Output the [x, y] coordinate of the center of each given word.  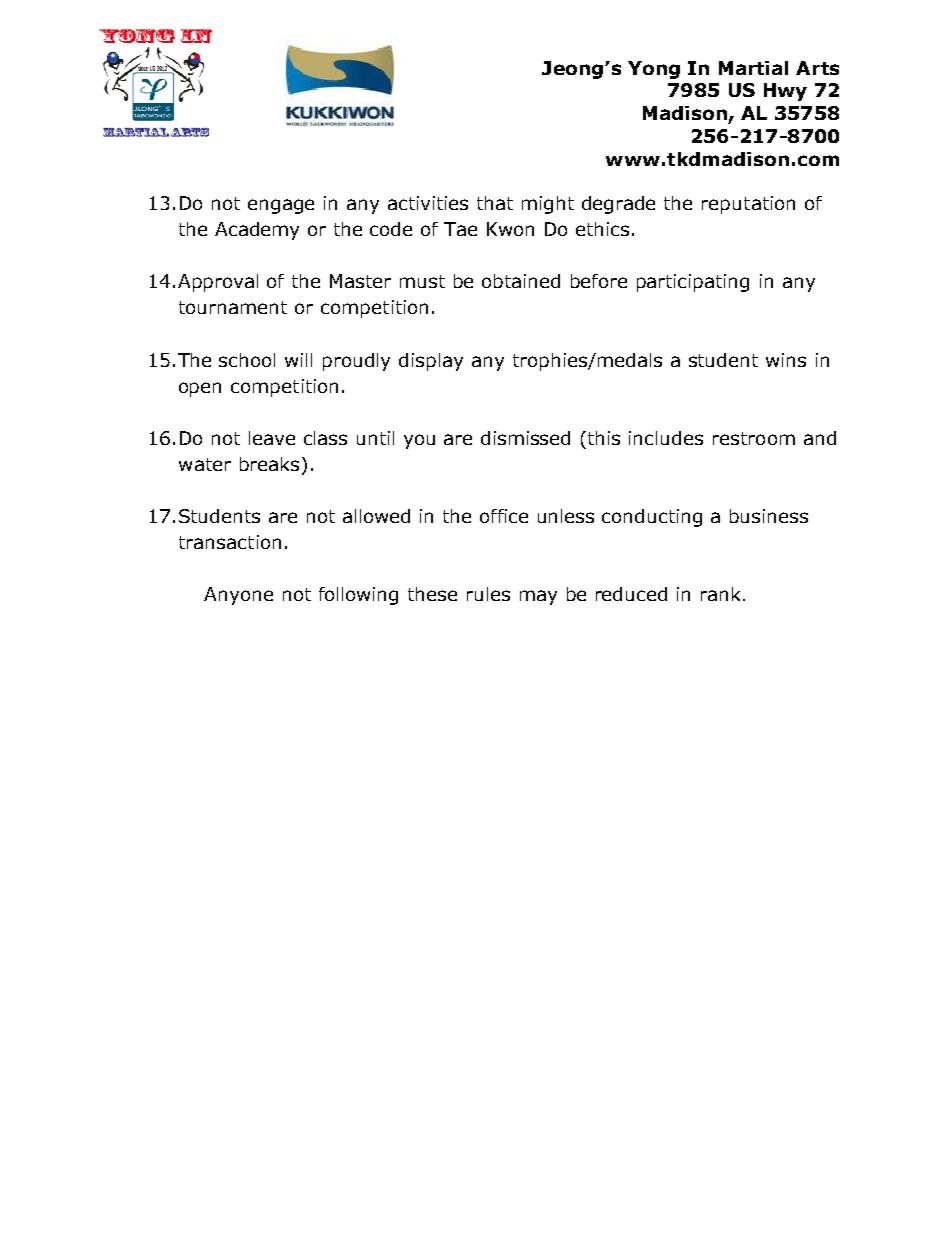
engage [281, 206]
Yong [654, 70]
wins [786, 360]
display [431, 362]
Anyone [238, 596]
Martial [753, 68]
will [298, 360]
